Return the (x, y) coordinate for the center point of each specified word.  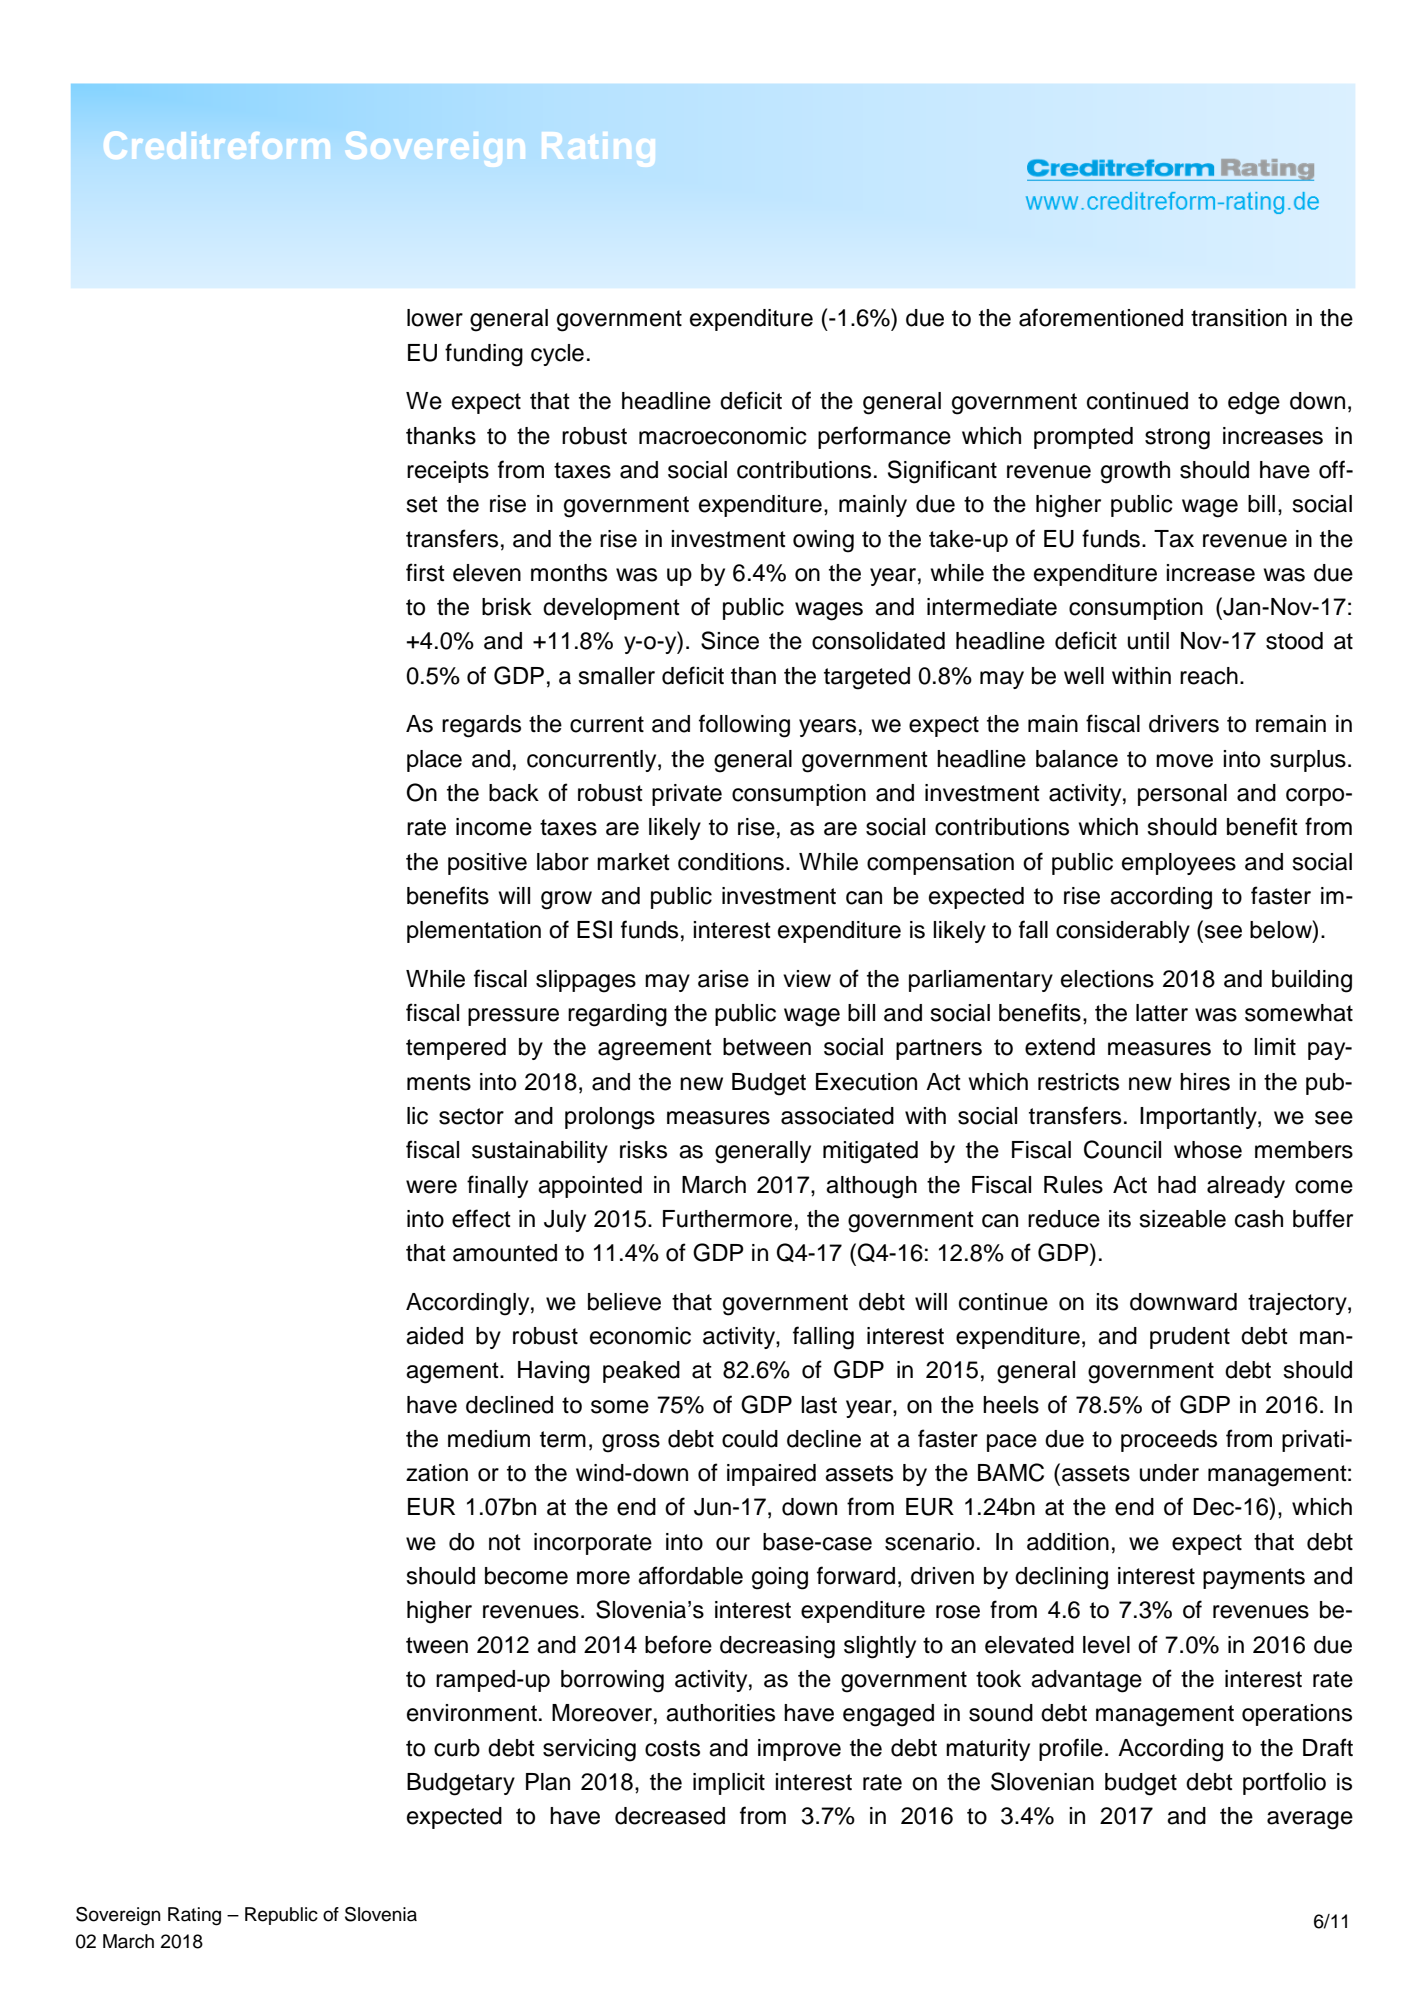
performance (884, 437)
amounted (505, 1253)
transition (1239, 318)
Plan (548, 1782)
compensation (940, 864)
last (819, 1405)
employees (1179, 864)
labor (563, 862)
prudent (1190, 1338)
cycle (557, 355)
